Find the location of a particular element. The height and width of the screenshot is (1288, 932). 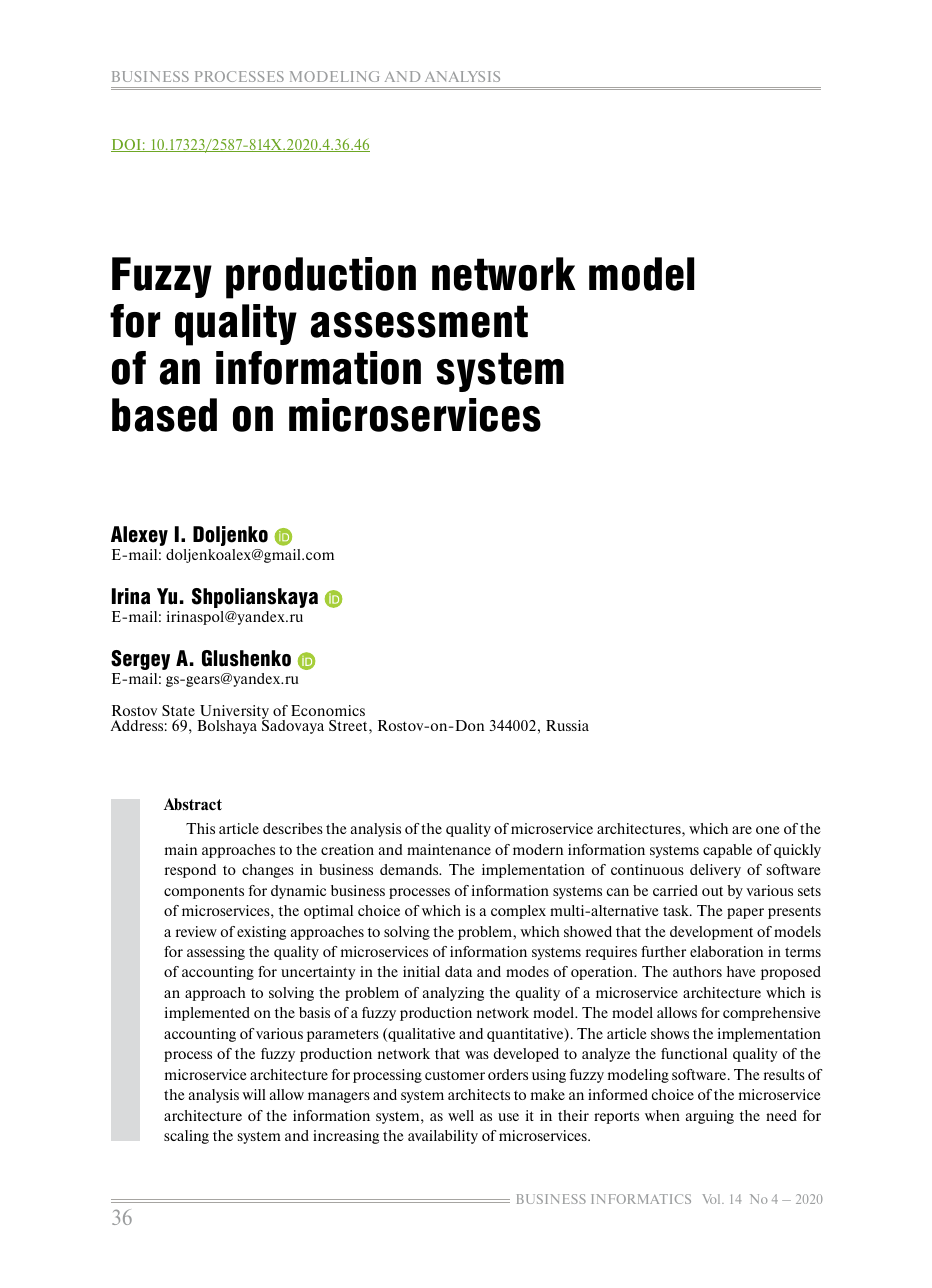

assessment is located at coordinates (419, 321).
